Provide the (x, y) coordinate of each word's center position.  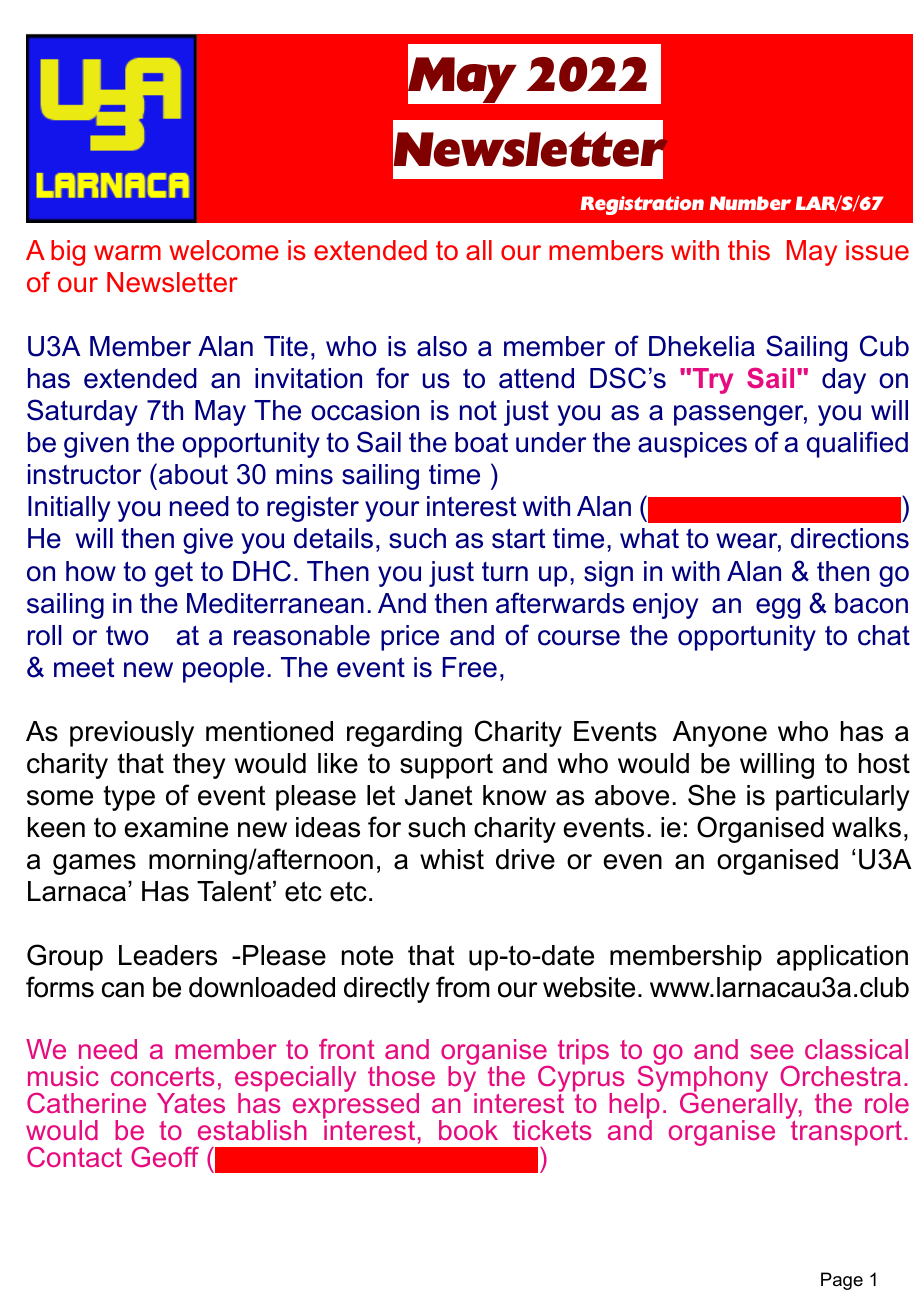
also (442, 346)
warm (127, 253)
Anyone (720, 734)
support (446, 766)
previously (132, 734)
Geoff (165, 1157)
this (749, 250)
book (468, 1130)
